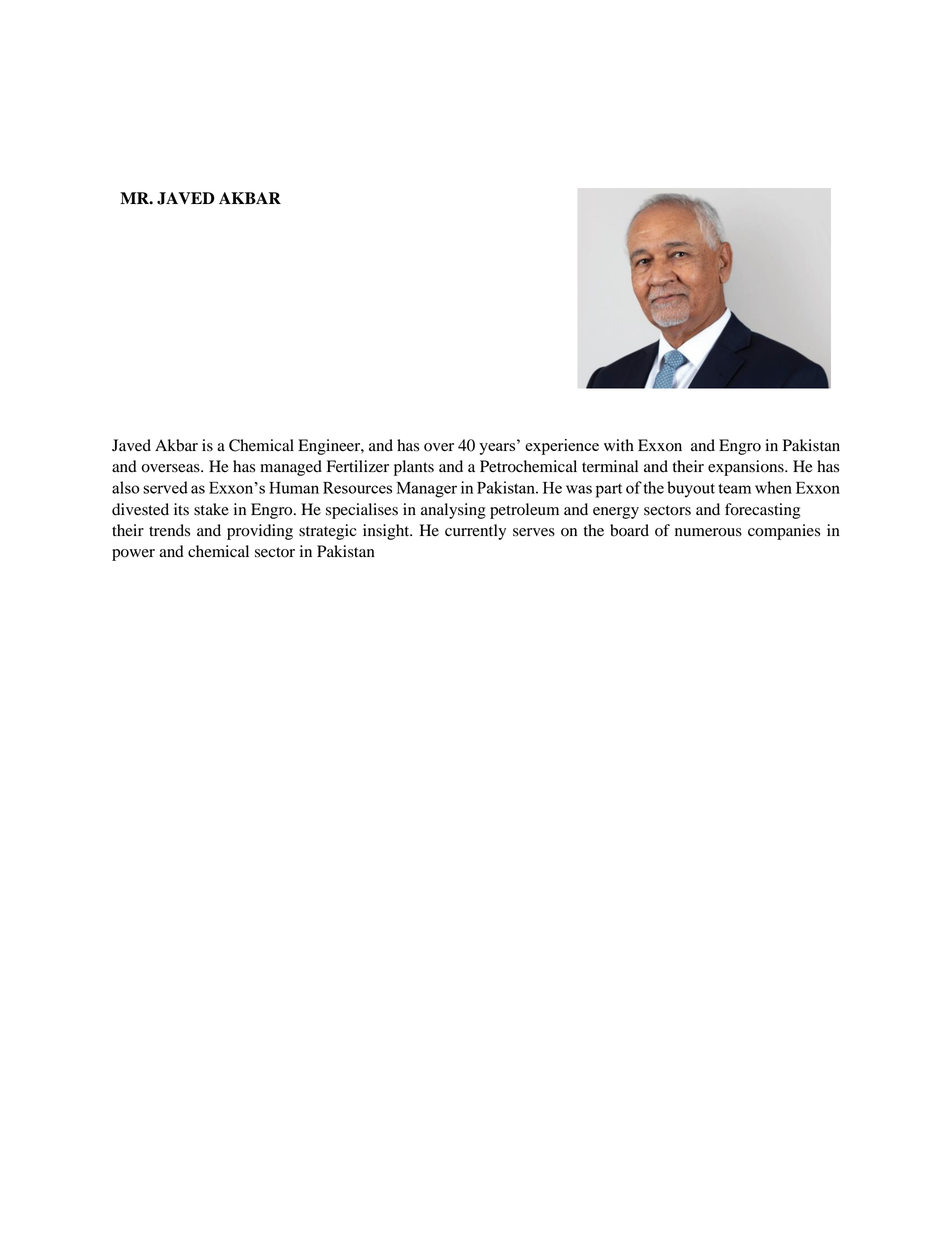 This screenshot has height=1233, width=952. I want to click on currently, so click(475, 532).
